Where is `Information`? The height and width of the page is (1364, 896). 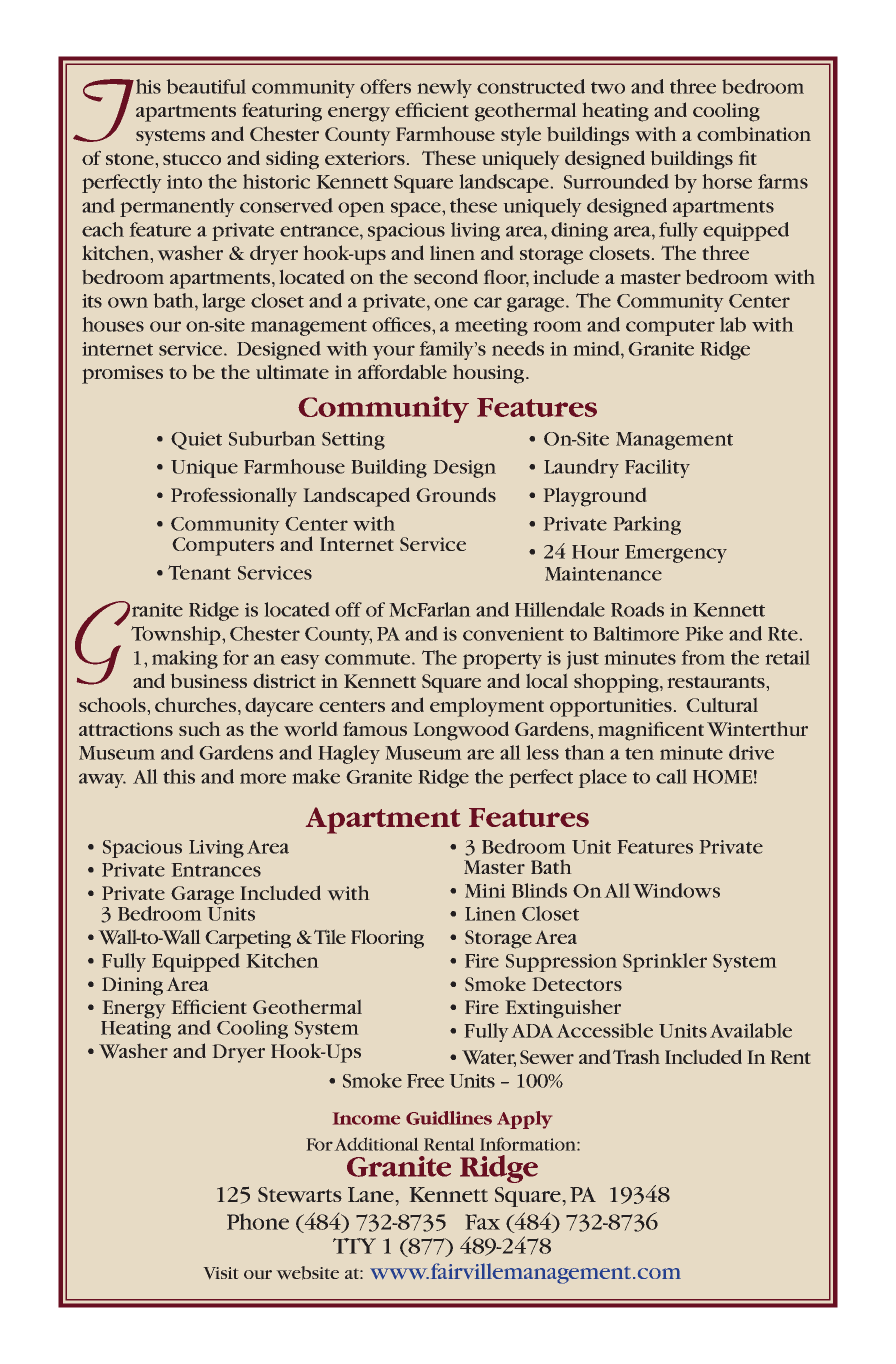
Information is located at coordinates (529, 1144).
